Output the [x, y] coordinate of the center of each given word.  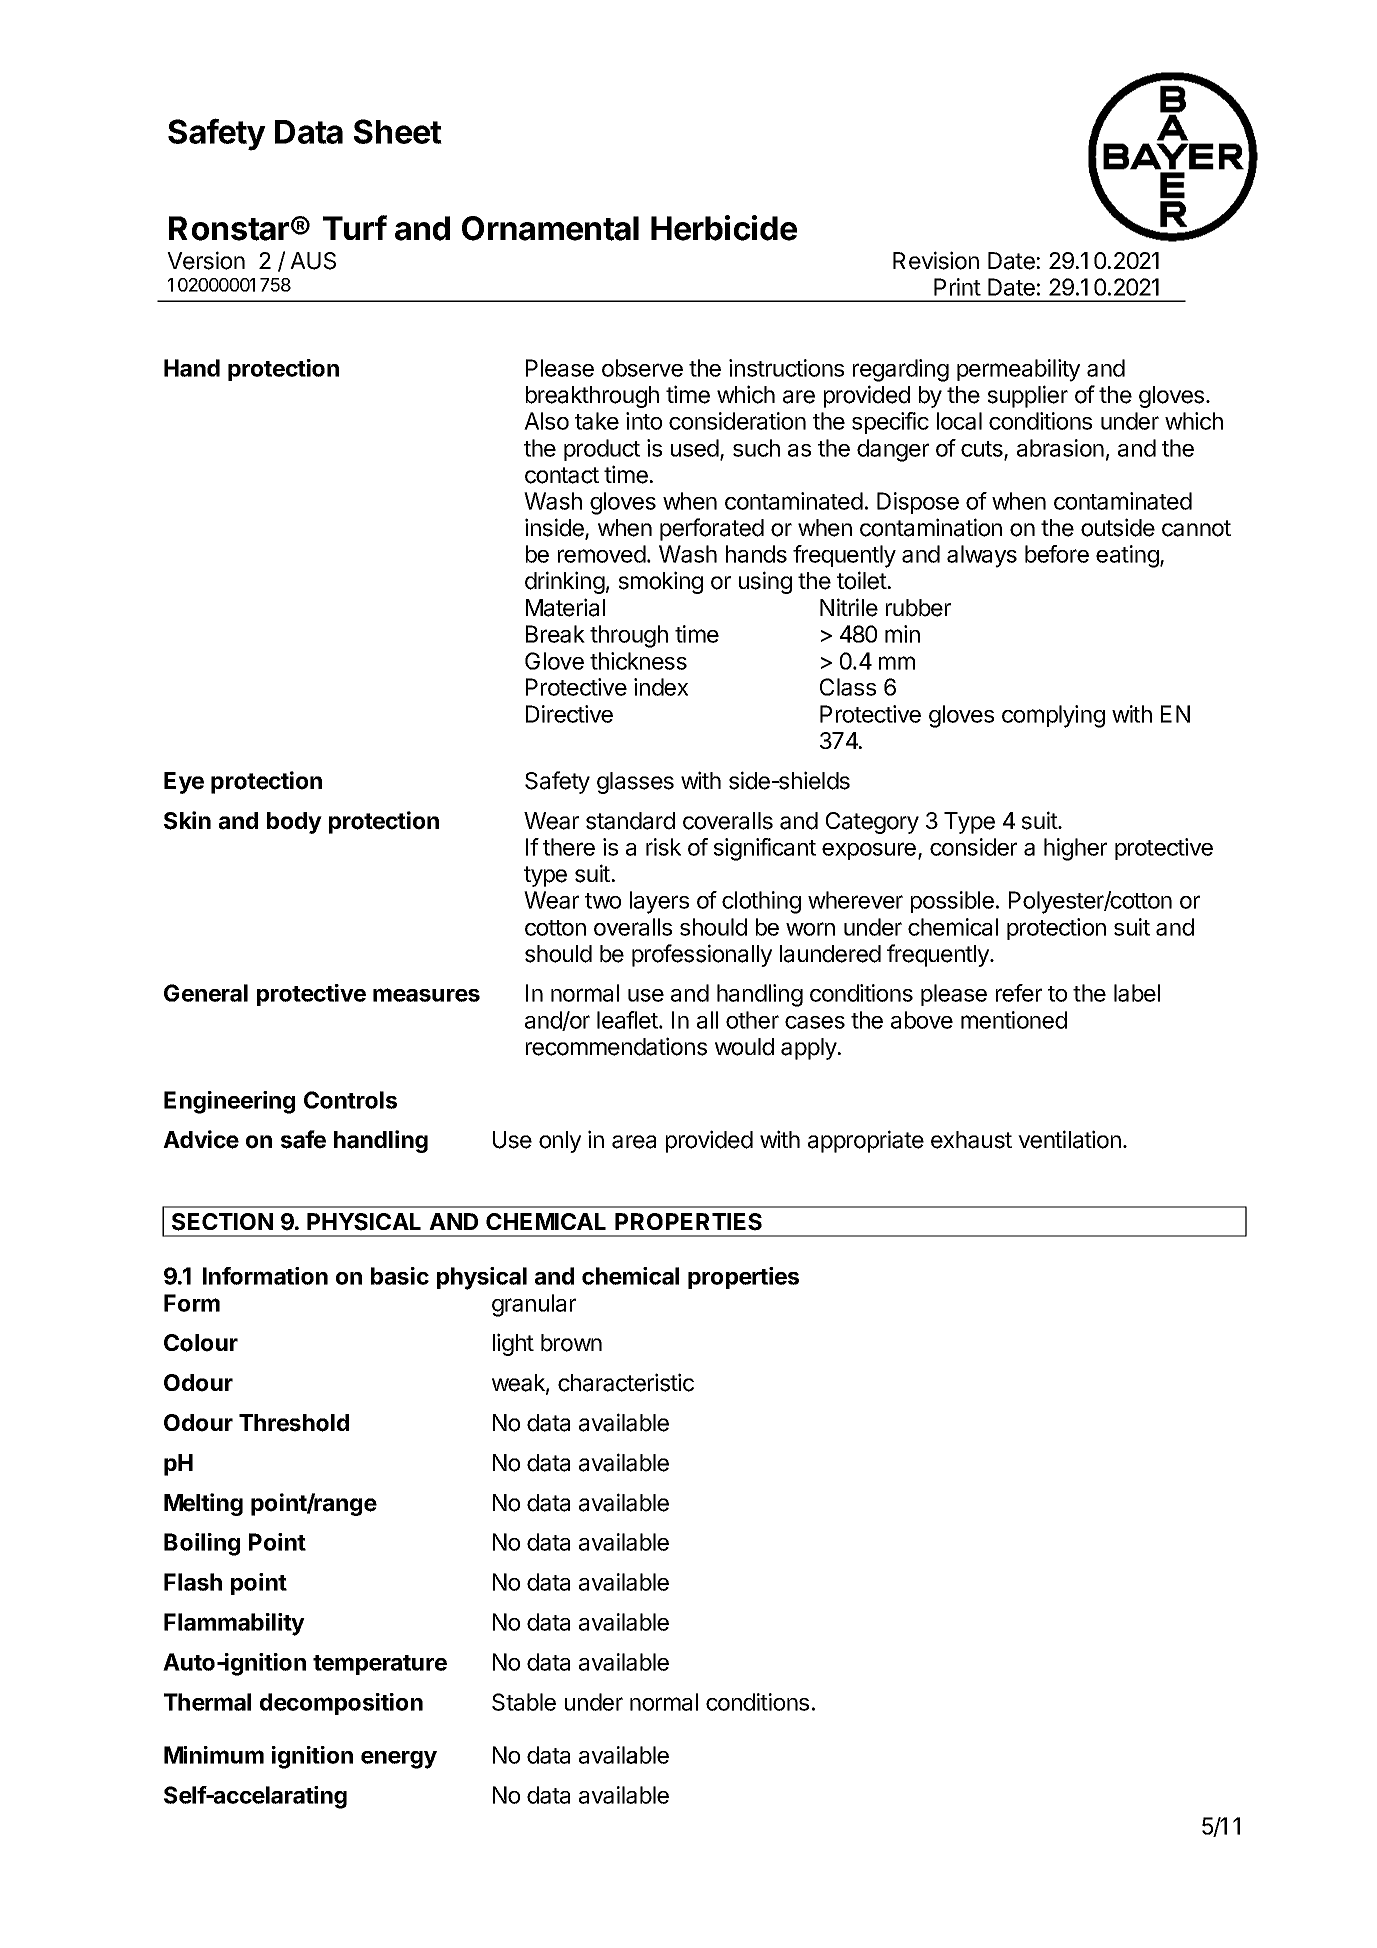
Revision [936, 260]
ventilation [1069, 1139]
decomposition [341, 1704]
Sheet [398, 131]
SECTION [222, 1222]
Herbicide [724, 228]
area [634, 1142]
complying [1053, 716]
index [661, 687]
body [294, 823]
